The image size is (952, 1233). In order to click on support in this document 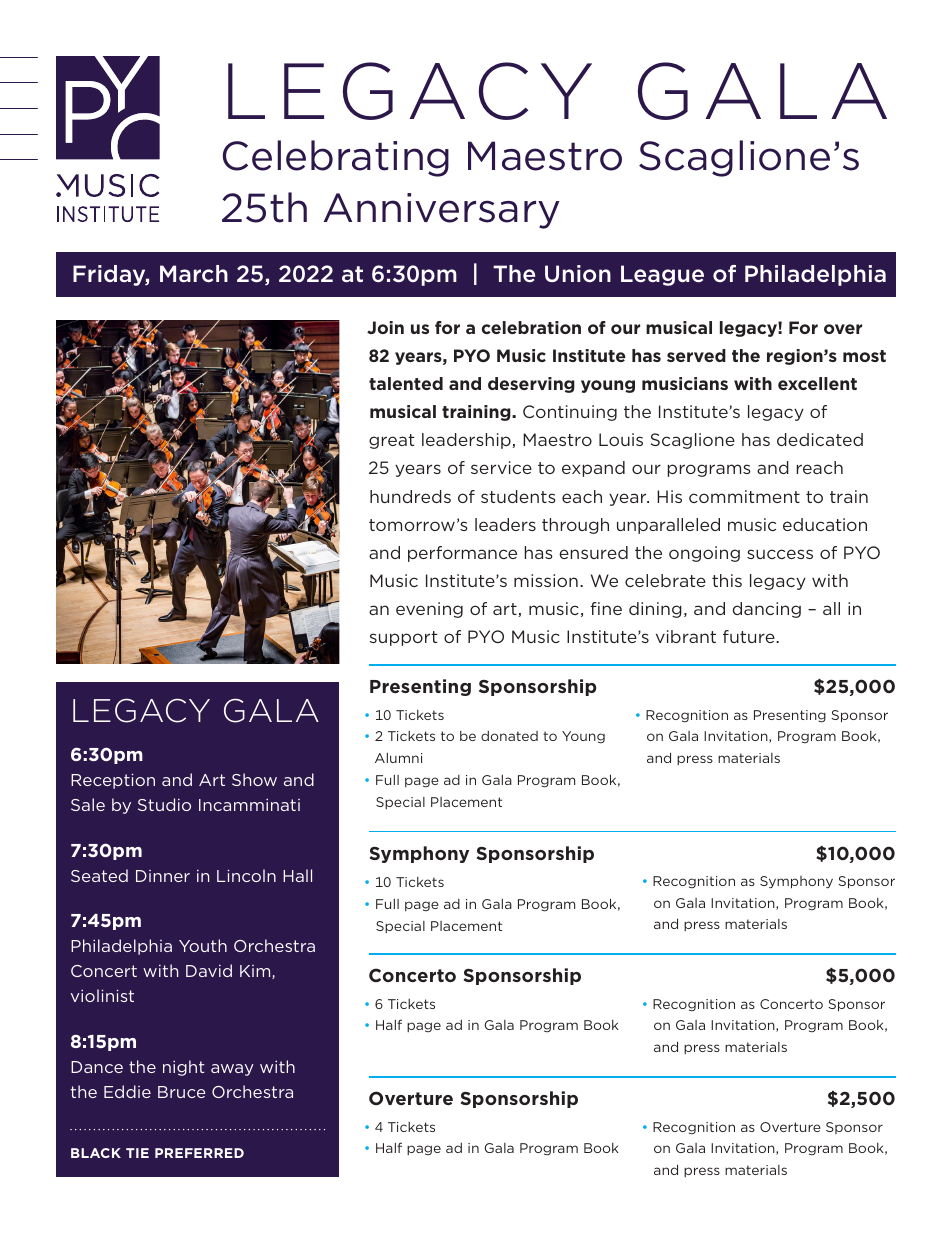, I will do `click(403, 638)`.
